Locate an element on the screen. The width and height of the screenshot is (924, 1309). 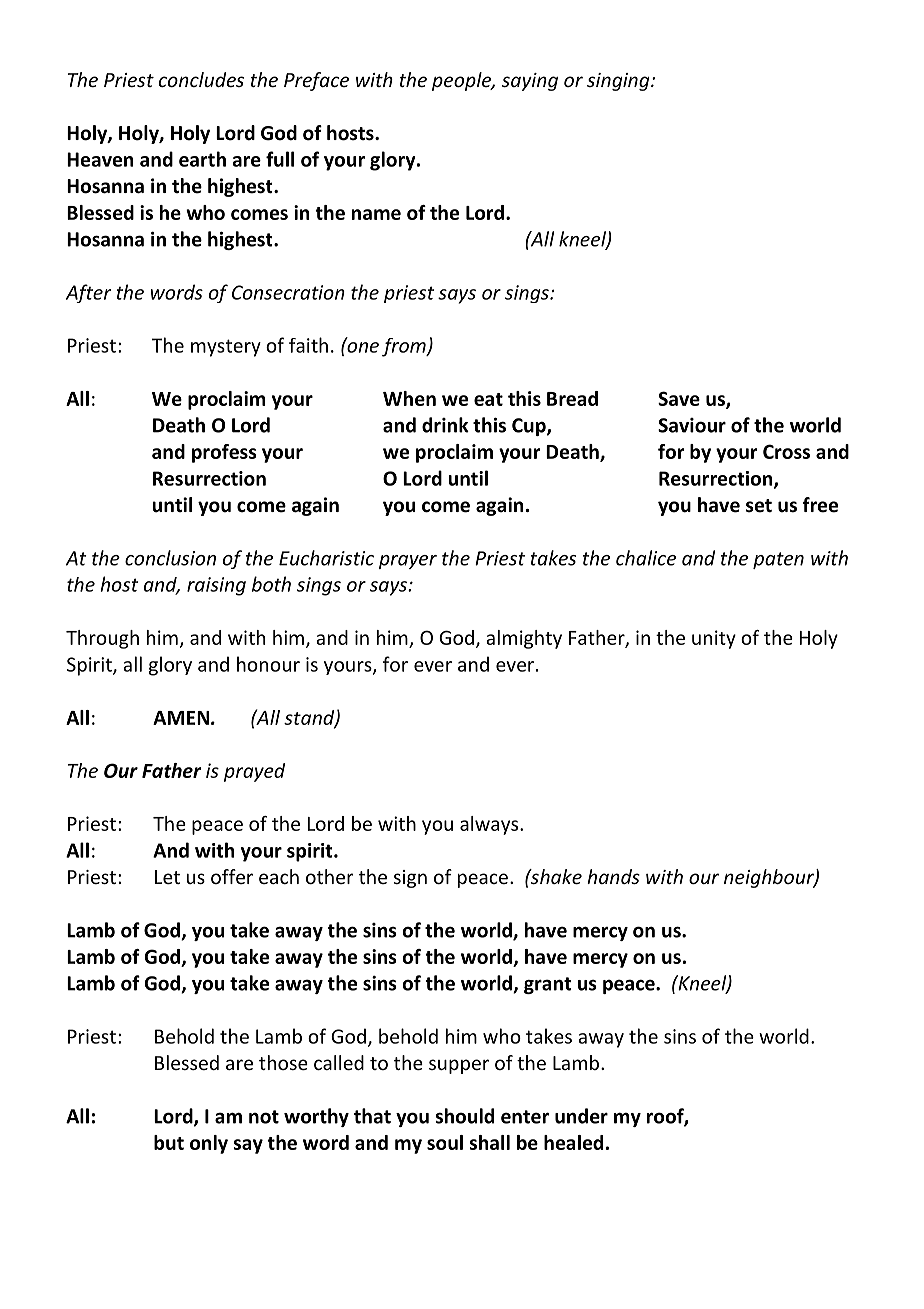
concludes is located at coordinates (201, 79).
